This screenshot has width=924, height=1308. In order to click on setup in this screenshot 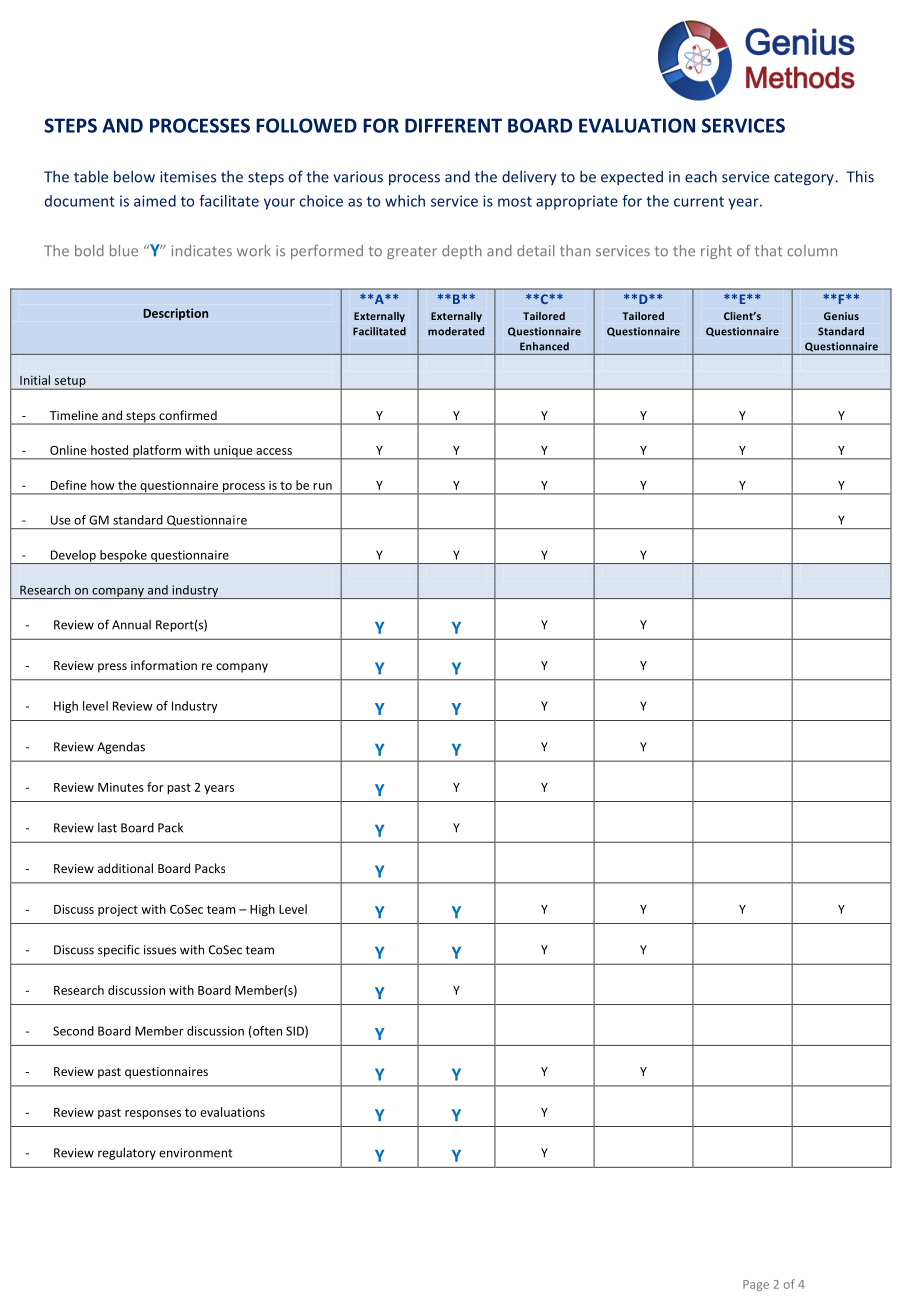, I will do `click(70, 383)`.
